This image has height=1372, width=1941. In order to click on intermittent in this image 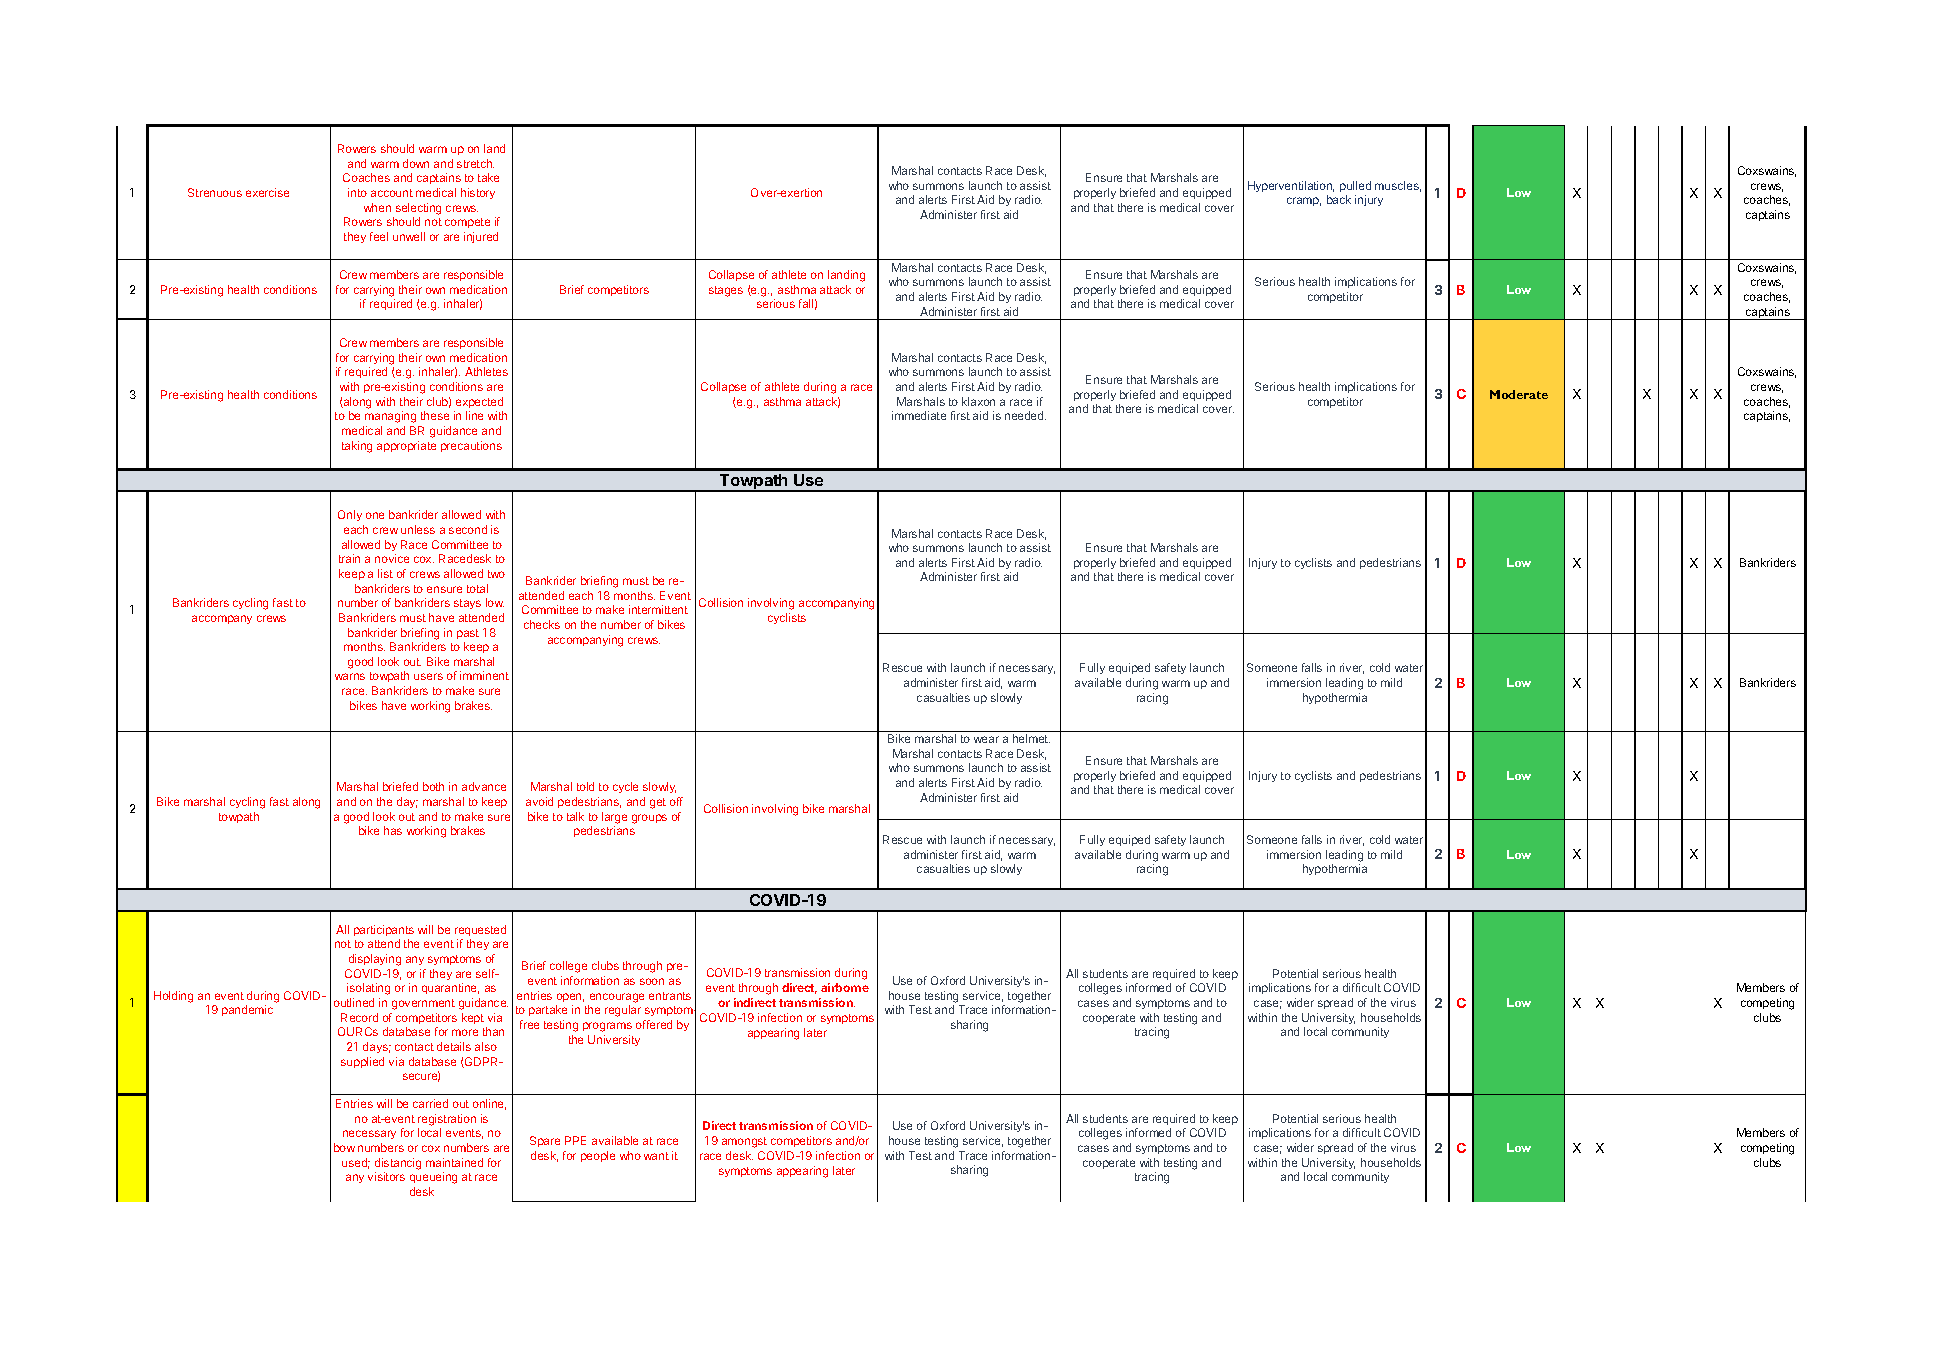, I will do `click(658, 609)`.
